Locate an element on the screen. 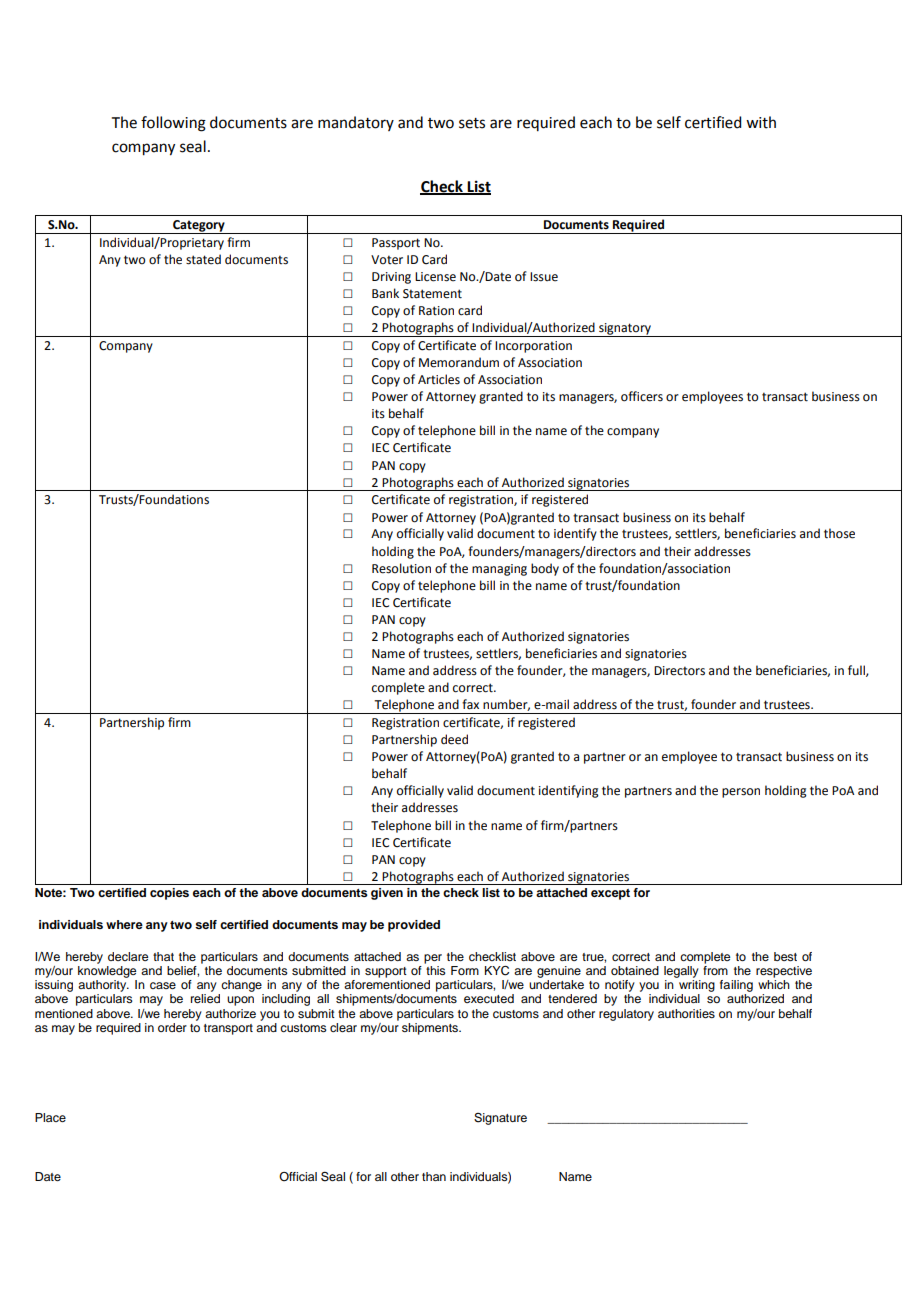 This screenshot has height=1308, width=924. those is located at coordinates (839, 533).
